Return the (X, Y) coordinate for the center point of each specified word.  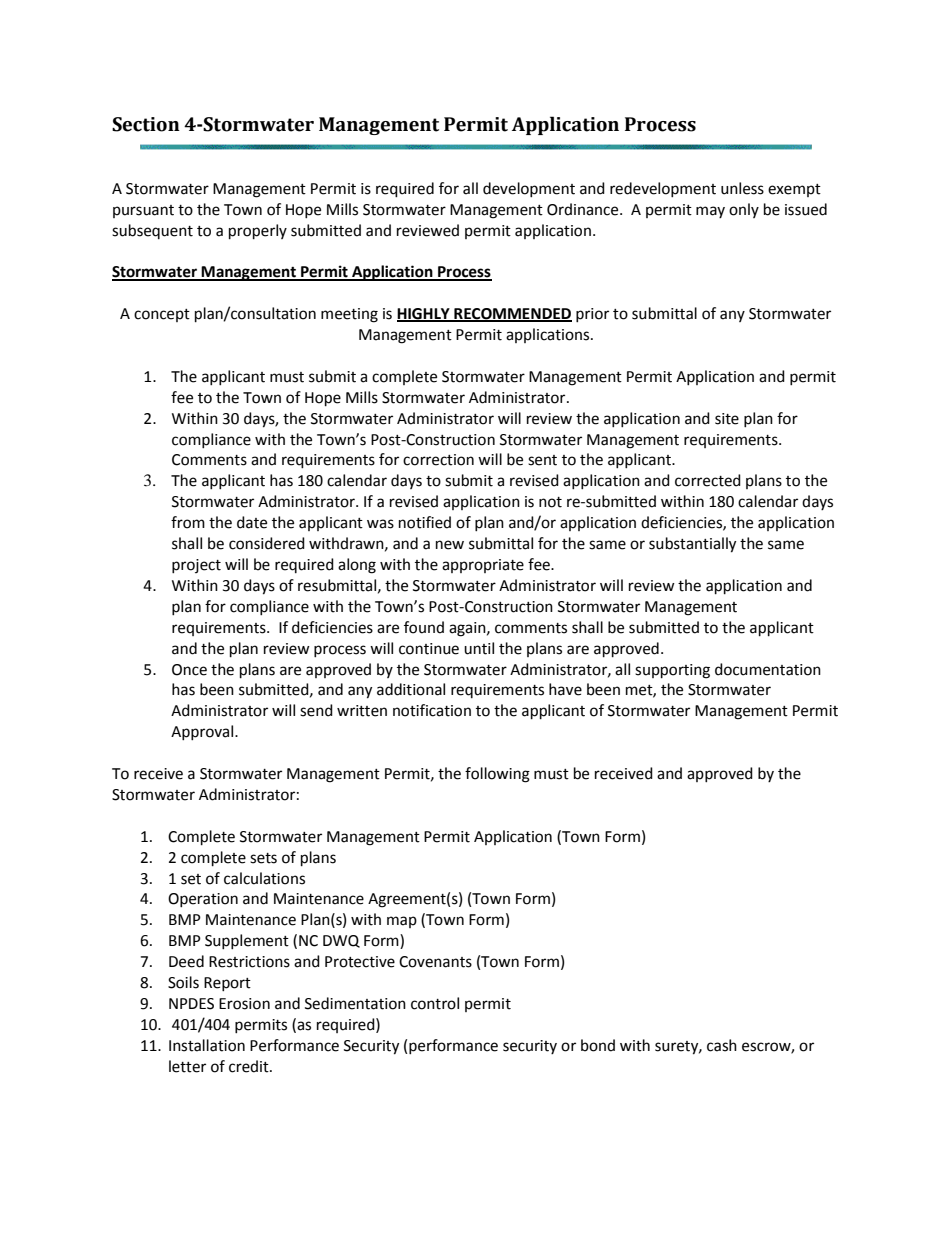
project (196, 566)
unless (742, 188)
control (435, 1003)
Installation (207, 1045)
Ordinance (584, 209)
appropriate (483, 566)
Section (146, 124)
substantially (692, 545)
